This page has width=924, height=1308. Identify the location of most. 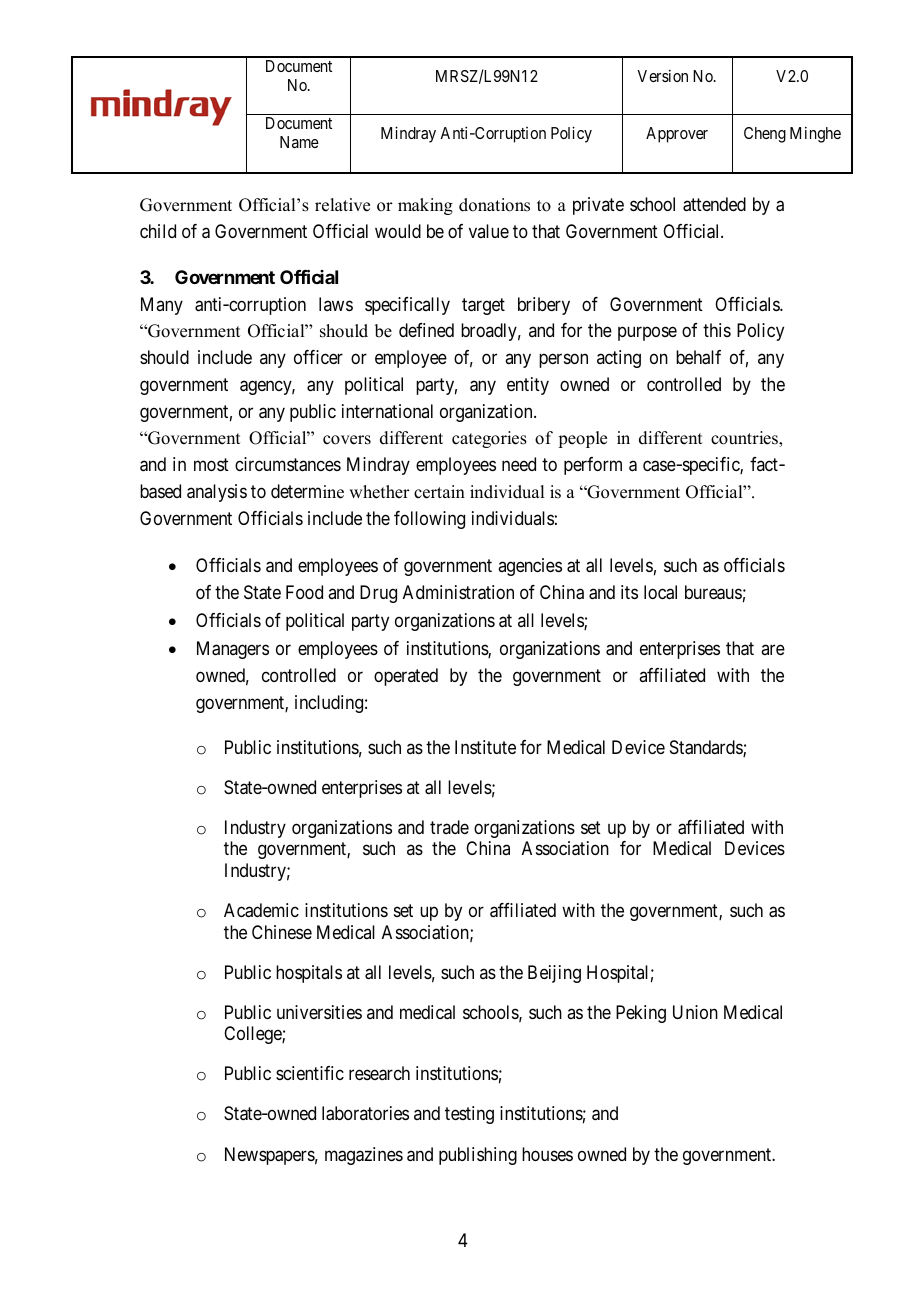
(211, 465).
